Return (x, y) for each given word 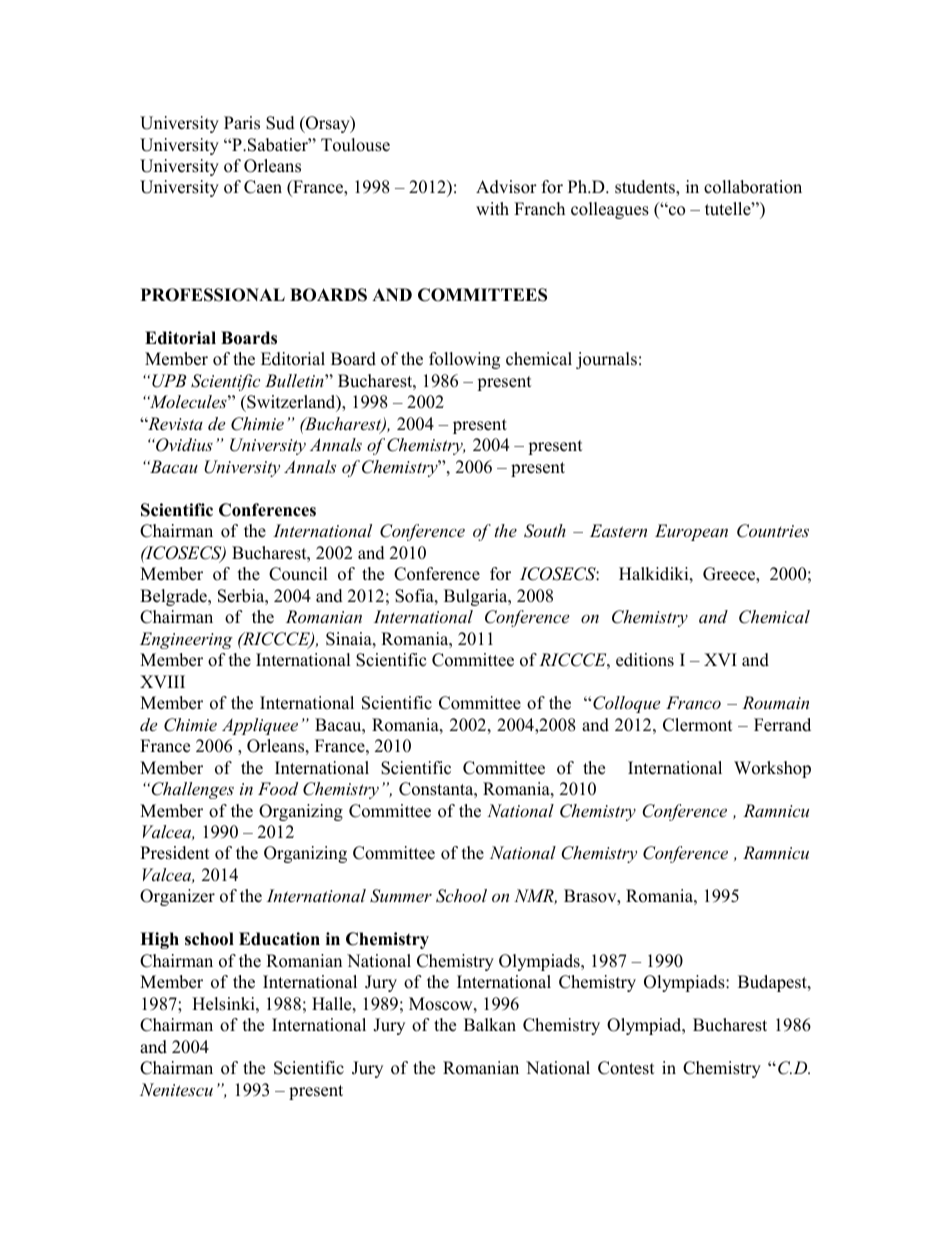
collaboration (753, 187)
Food (278, 788)
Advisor (506, 187)
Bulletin (295, 380)
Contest (626, 1068)
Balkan (490, 1024)
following (464, 360)
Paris (242, 123)
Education (279, 939)
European (691, 532)
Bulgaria (477, 597)
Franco (693, 702)
